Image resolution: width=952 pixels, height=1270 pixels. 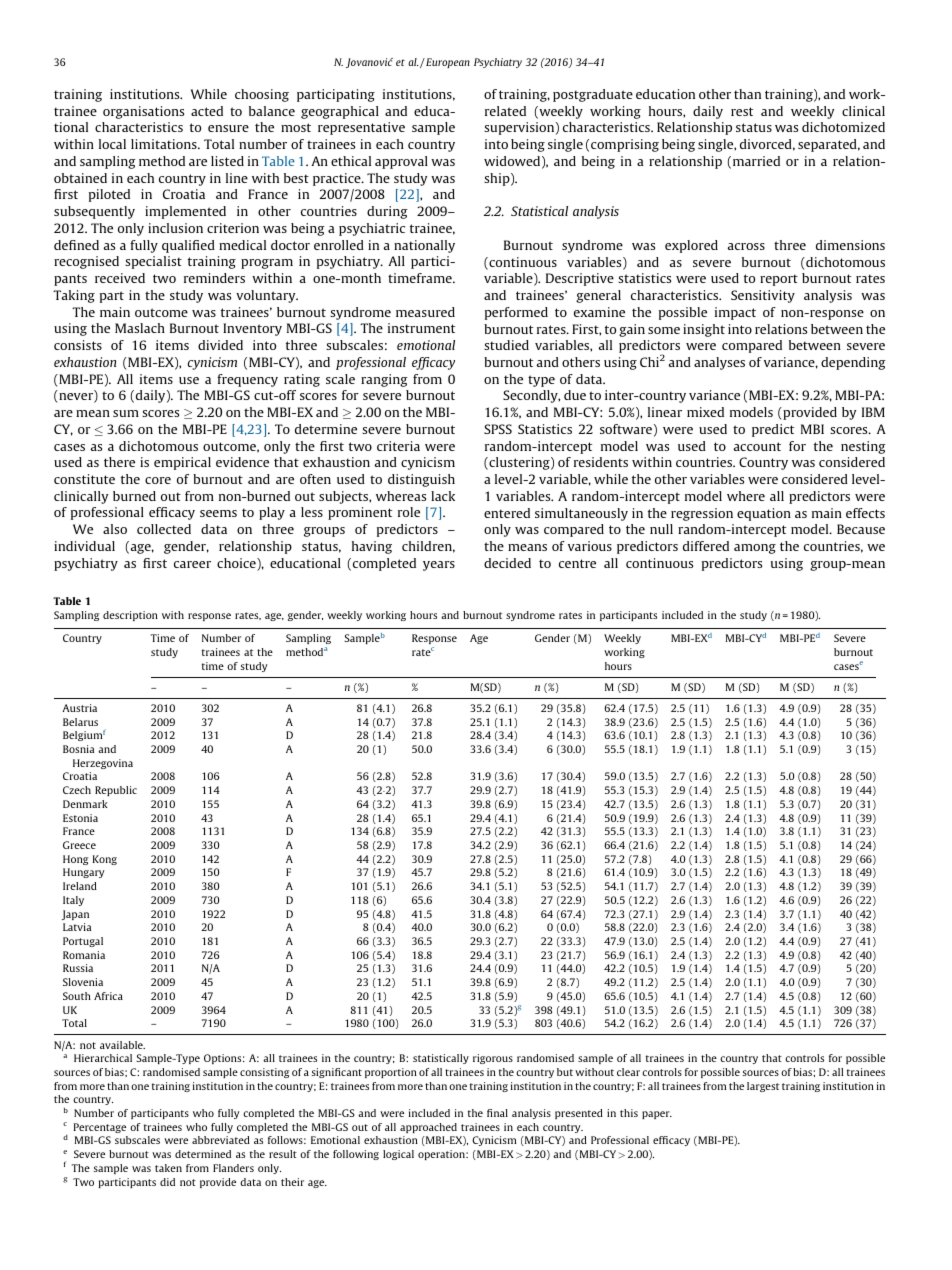 What do you see at coordinates (763, 1087) in the screenshot?
I see `largest` at bounding box center [763, 1087].
